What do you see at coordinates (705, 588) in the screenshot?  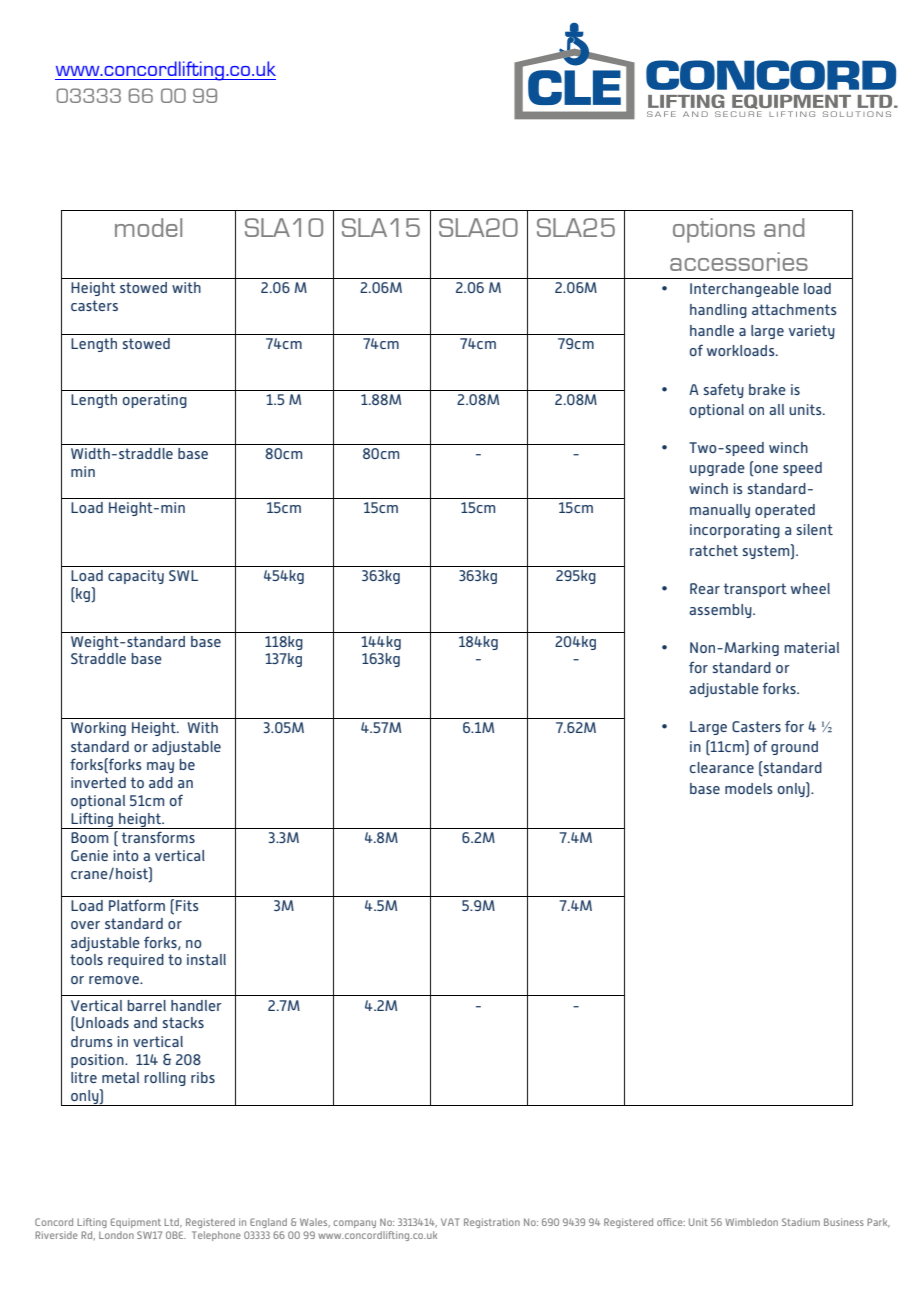 I see `Rear` at bounding box center [705, 588].
